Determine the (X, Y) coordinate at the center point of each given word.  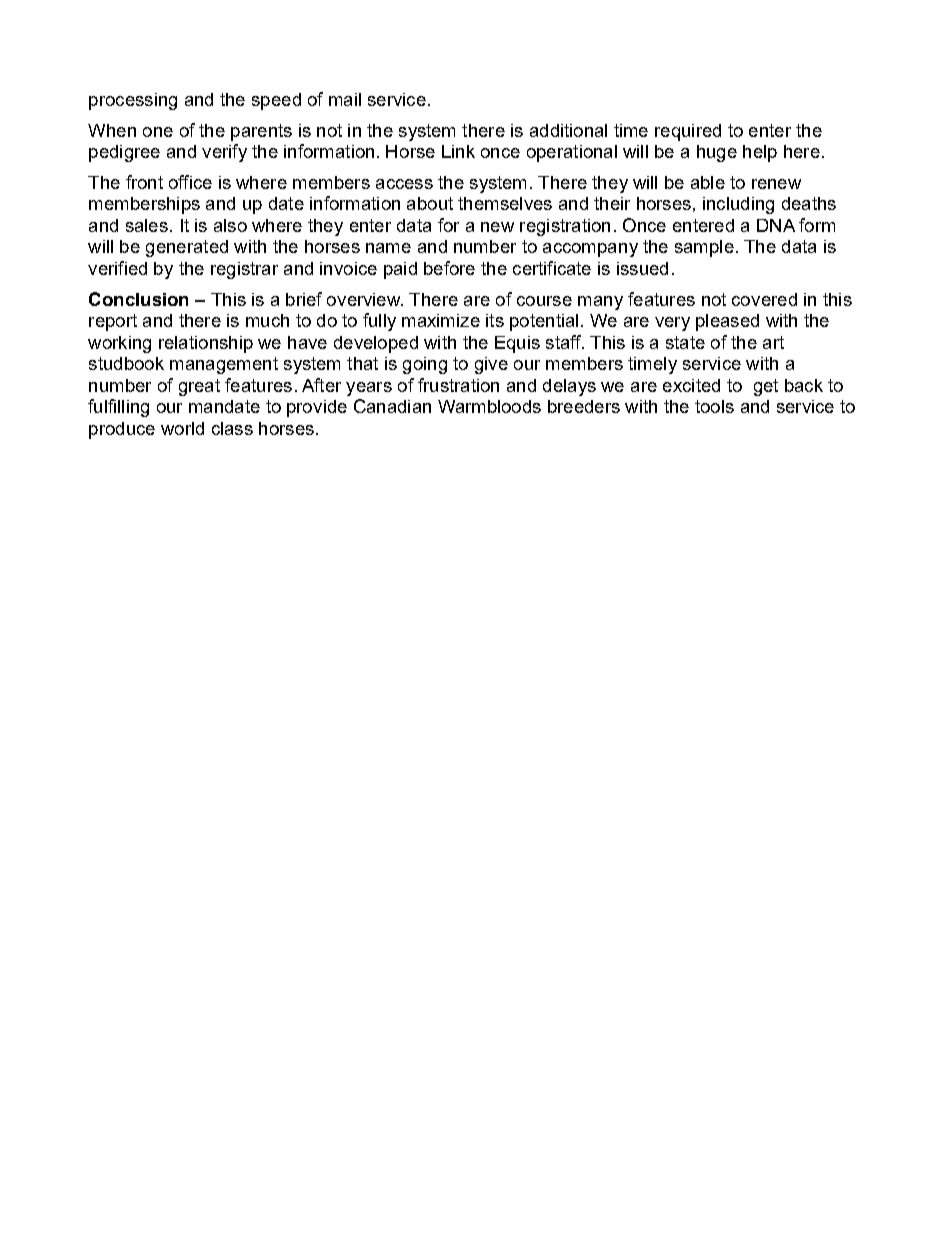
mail (345, 99)
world (182, 428)
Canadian (392, 406)
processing (133, 101)
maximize (441, 320)
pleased (727, 322)
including (738, 205)
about (430, 203)
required (688, 132)
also (230, 225)
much (267, 320)
